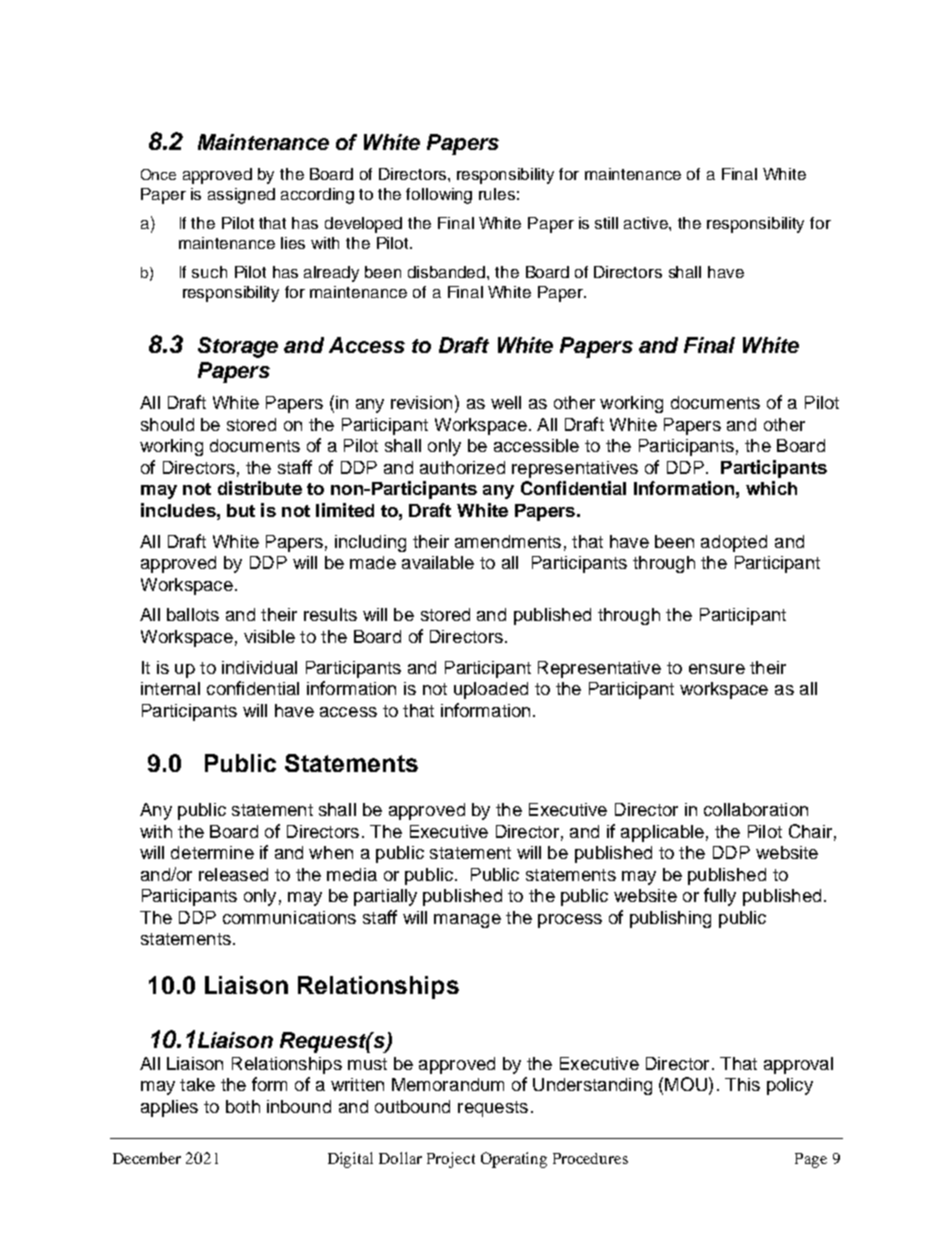 The height and width of the screenshot is (1233, 952). I want to click on following, so click(439, 196).
